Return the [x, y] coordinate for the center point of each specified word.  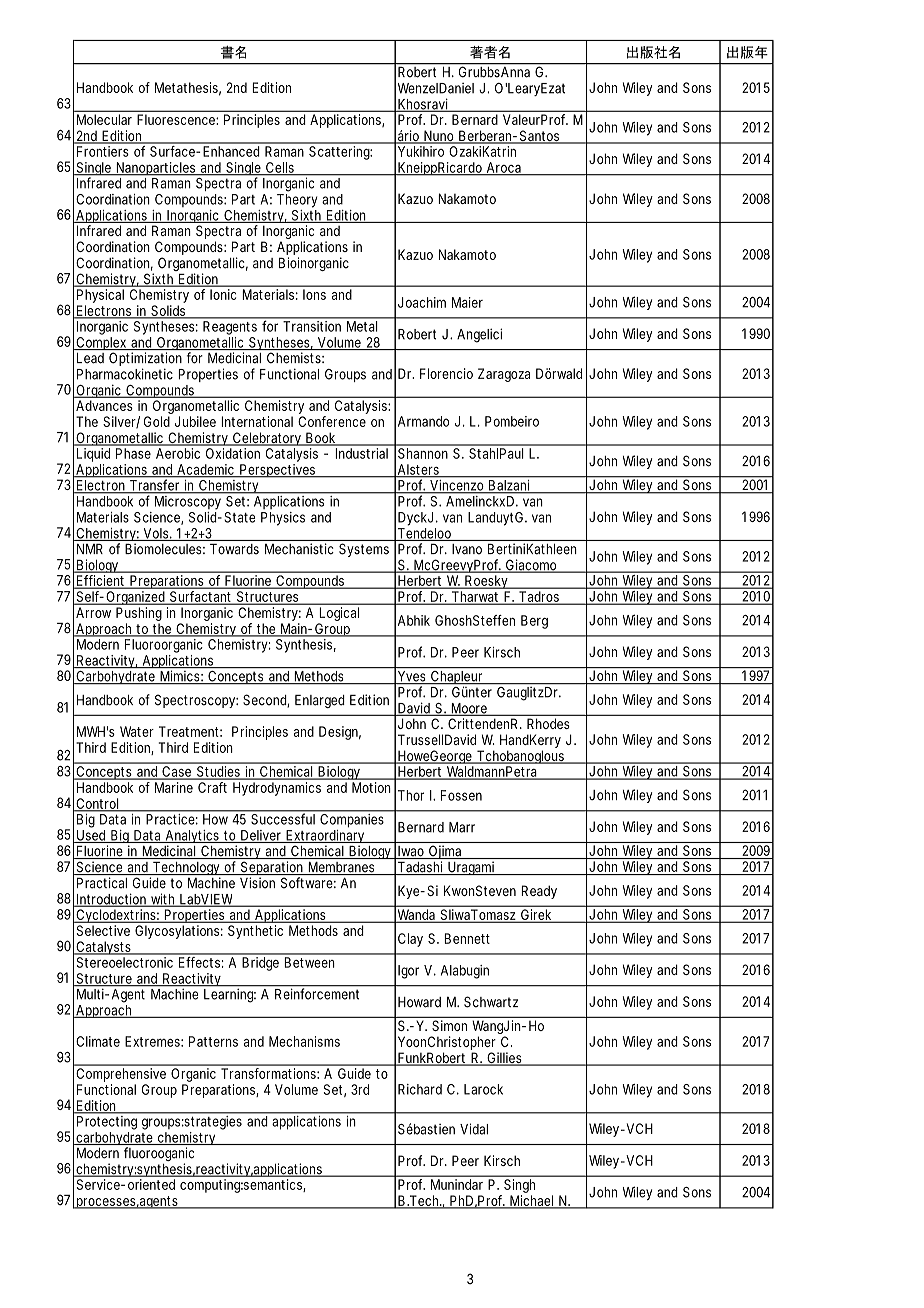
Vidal [474, 1129]
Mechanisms [304, 1041]
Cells [280, 168]
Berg [534, 622]
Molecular [104, 119]
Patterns [213, 1041]
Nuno [439, 137]
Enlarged [320, 701]
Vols [156, 534]
